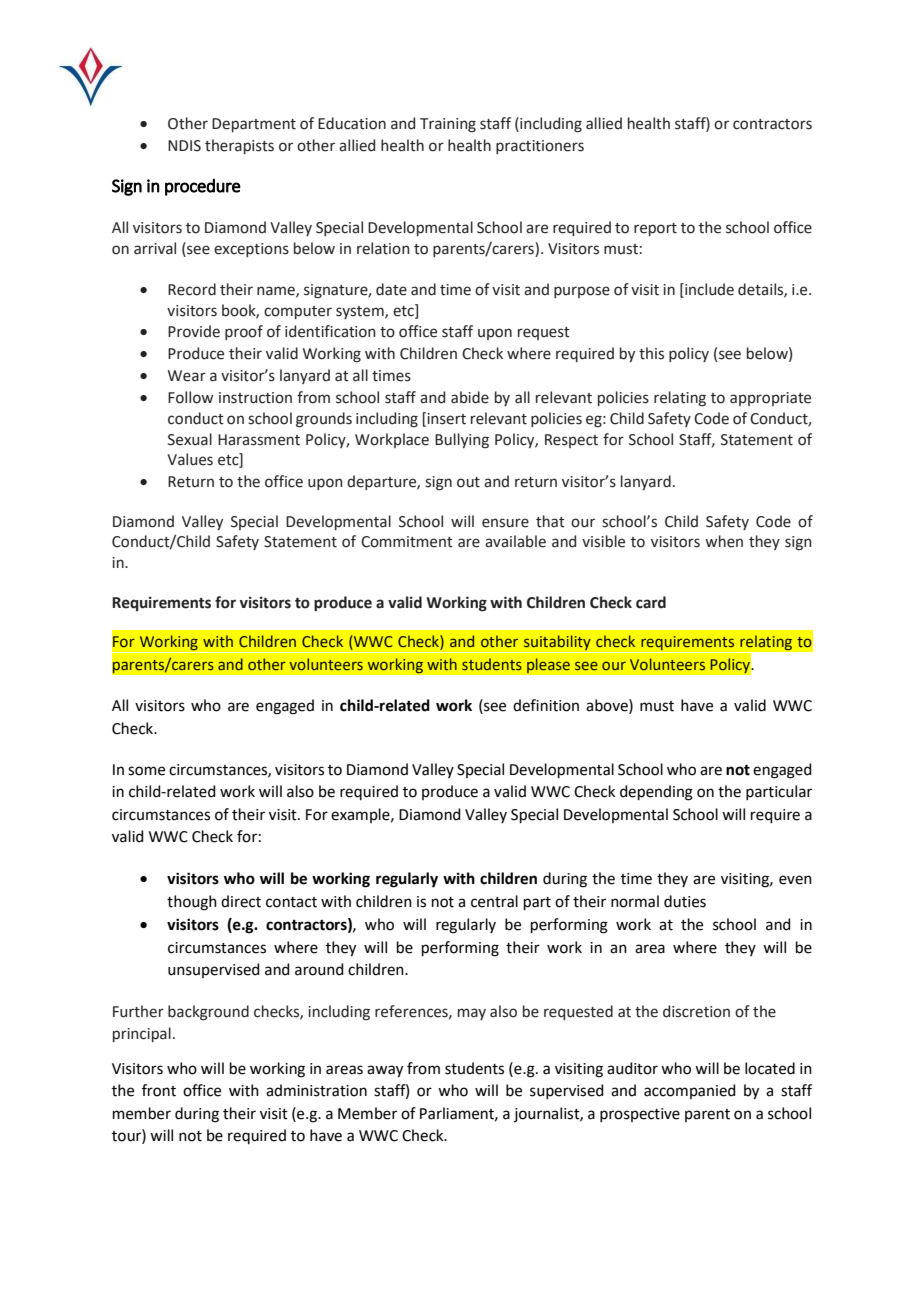 Image resolution: width=924 pixels, height=1308 pixels. Describe the element at coordinates (241, 901) in the image. I see `direct` at that location.
